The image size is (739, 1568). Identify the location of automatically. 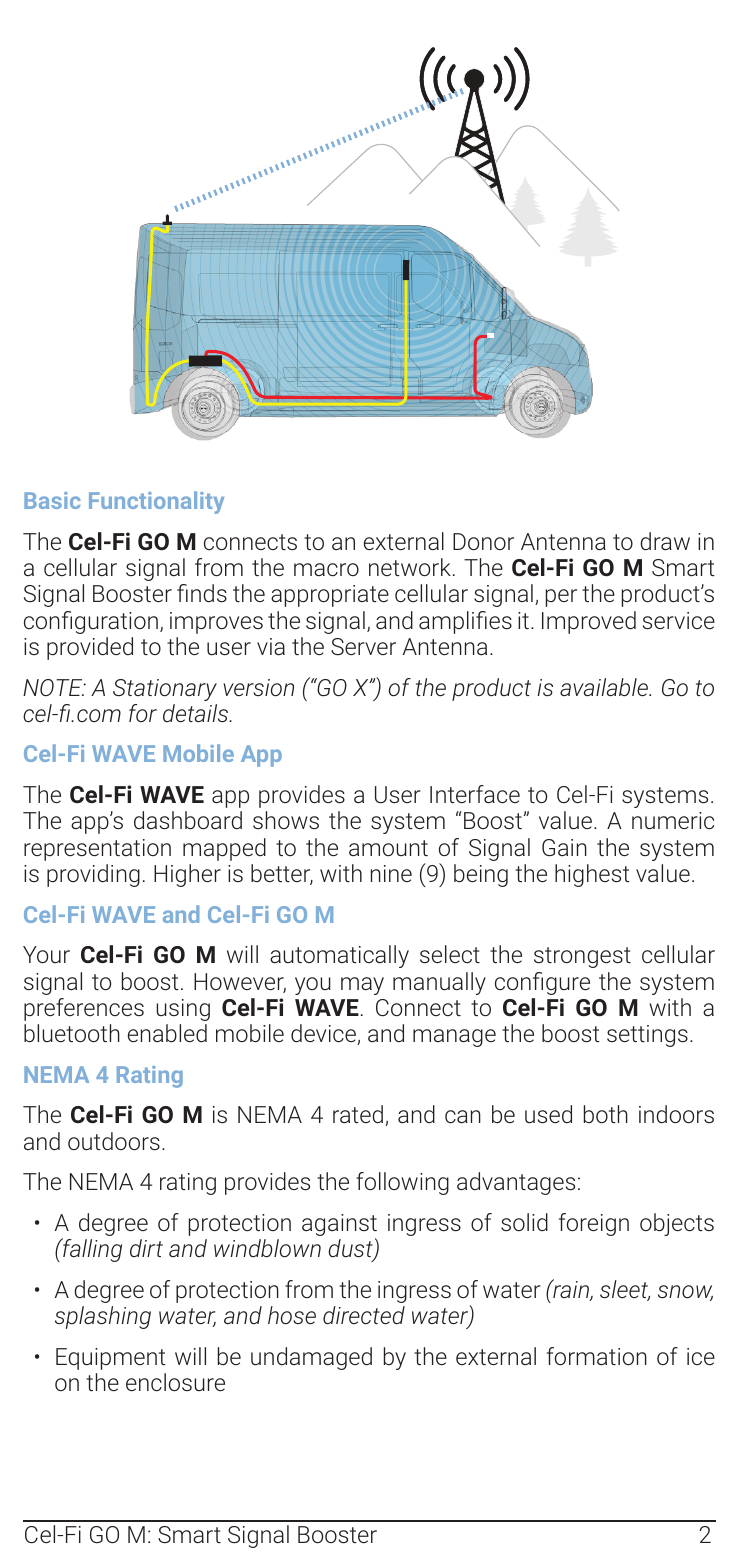
(339, 956).
